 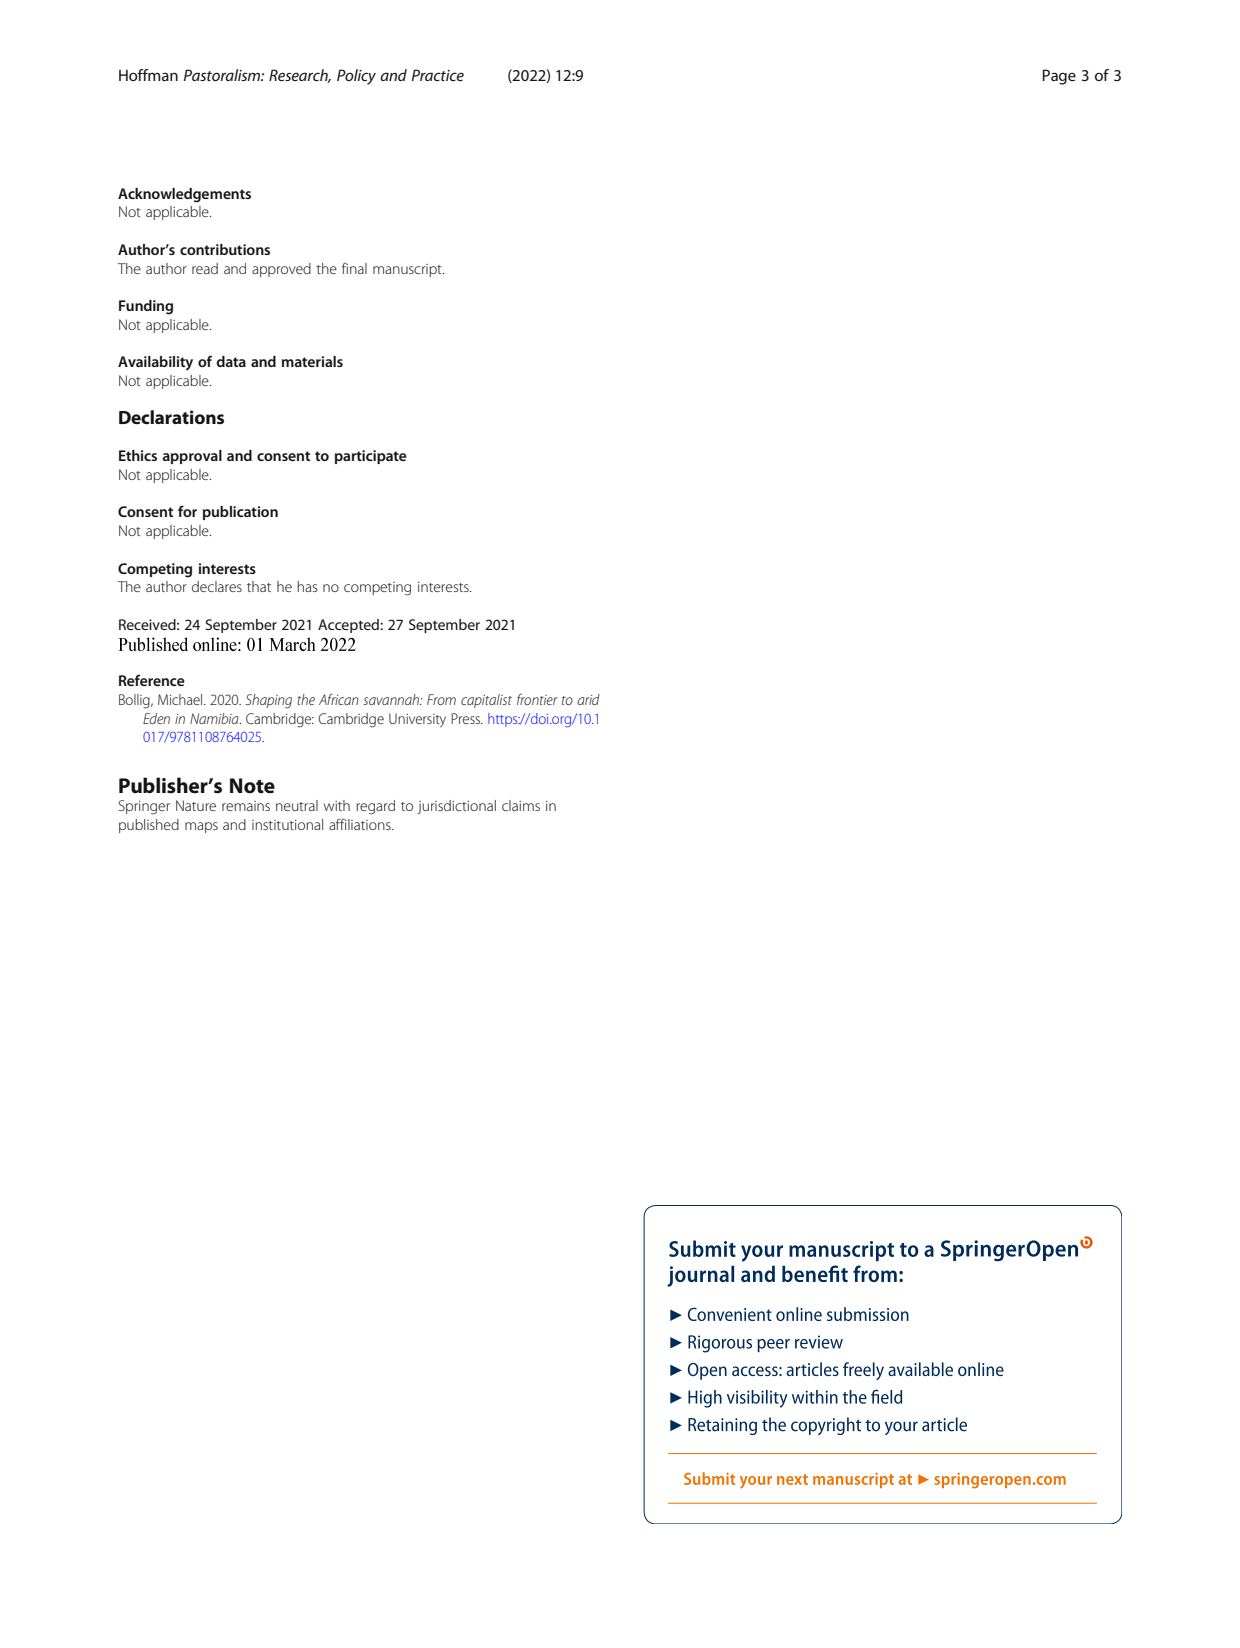 I want to click on data, so click(x=231, y=361).
